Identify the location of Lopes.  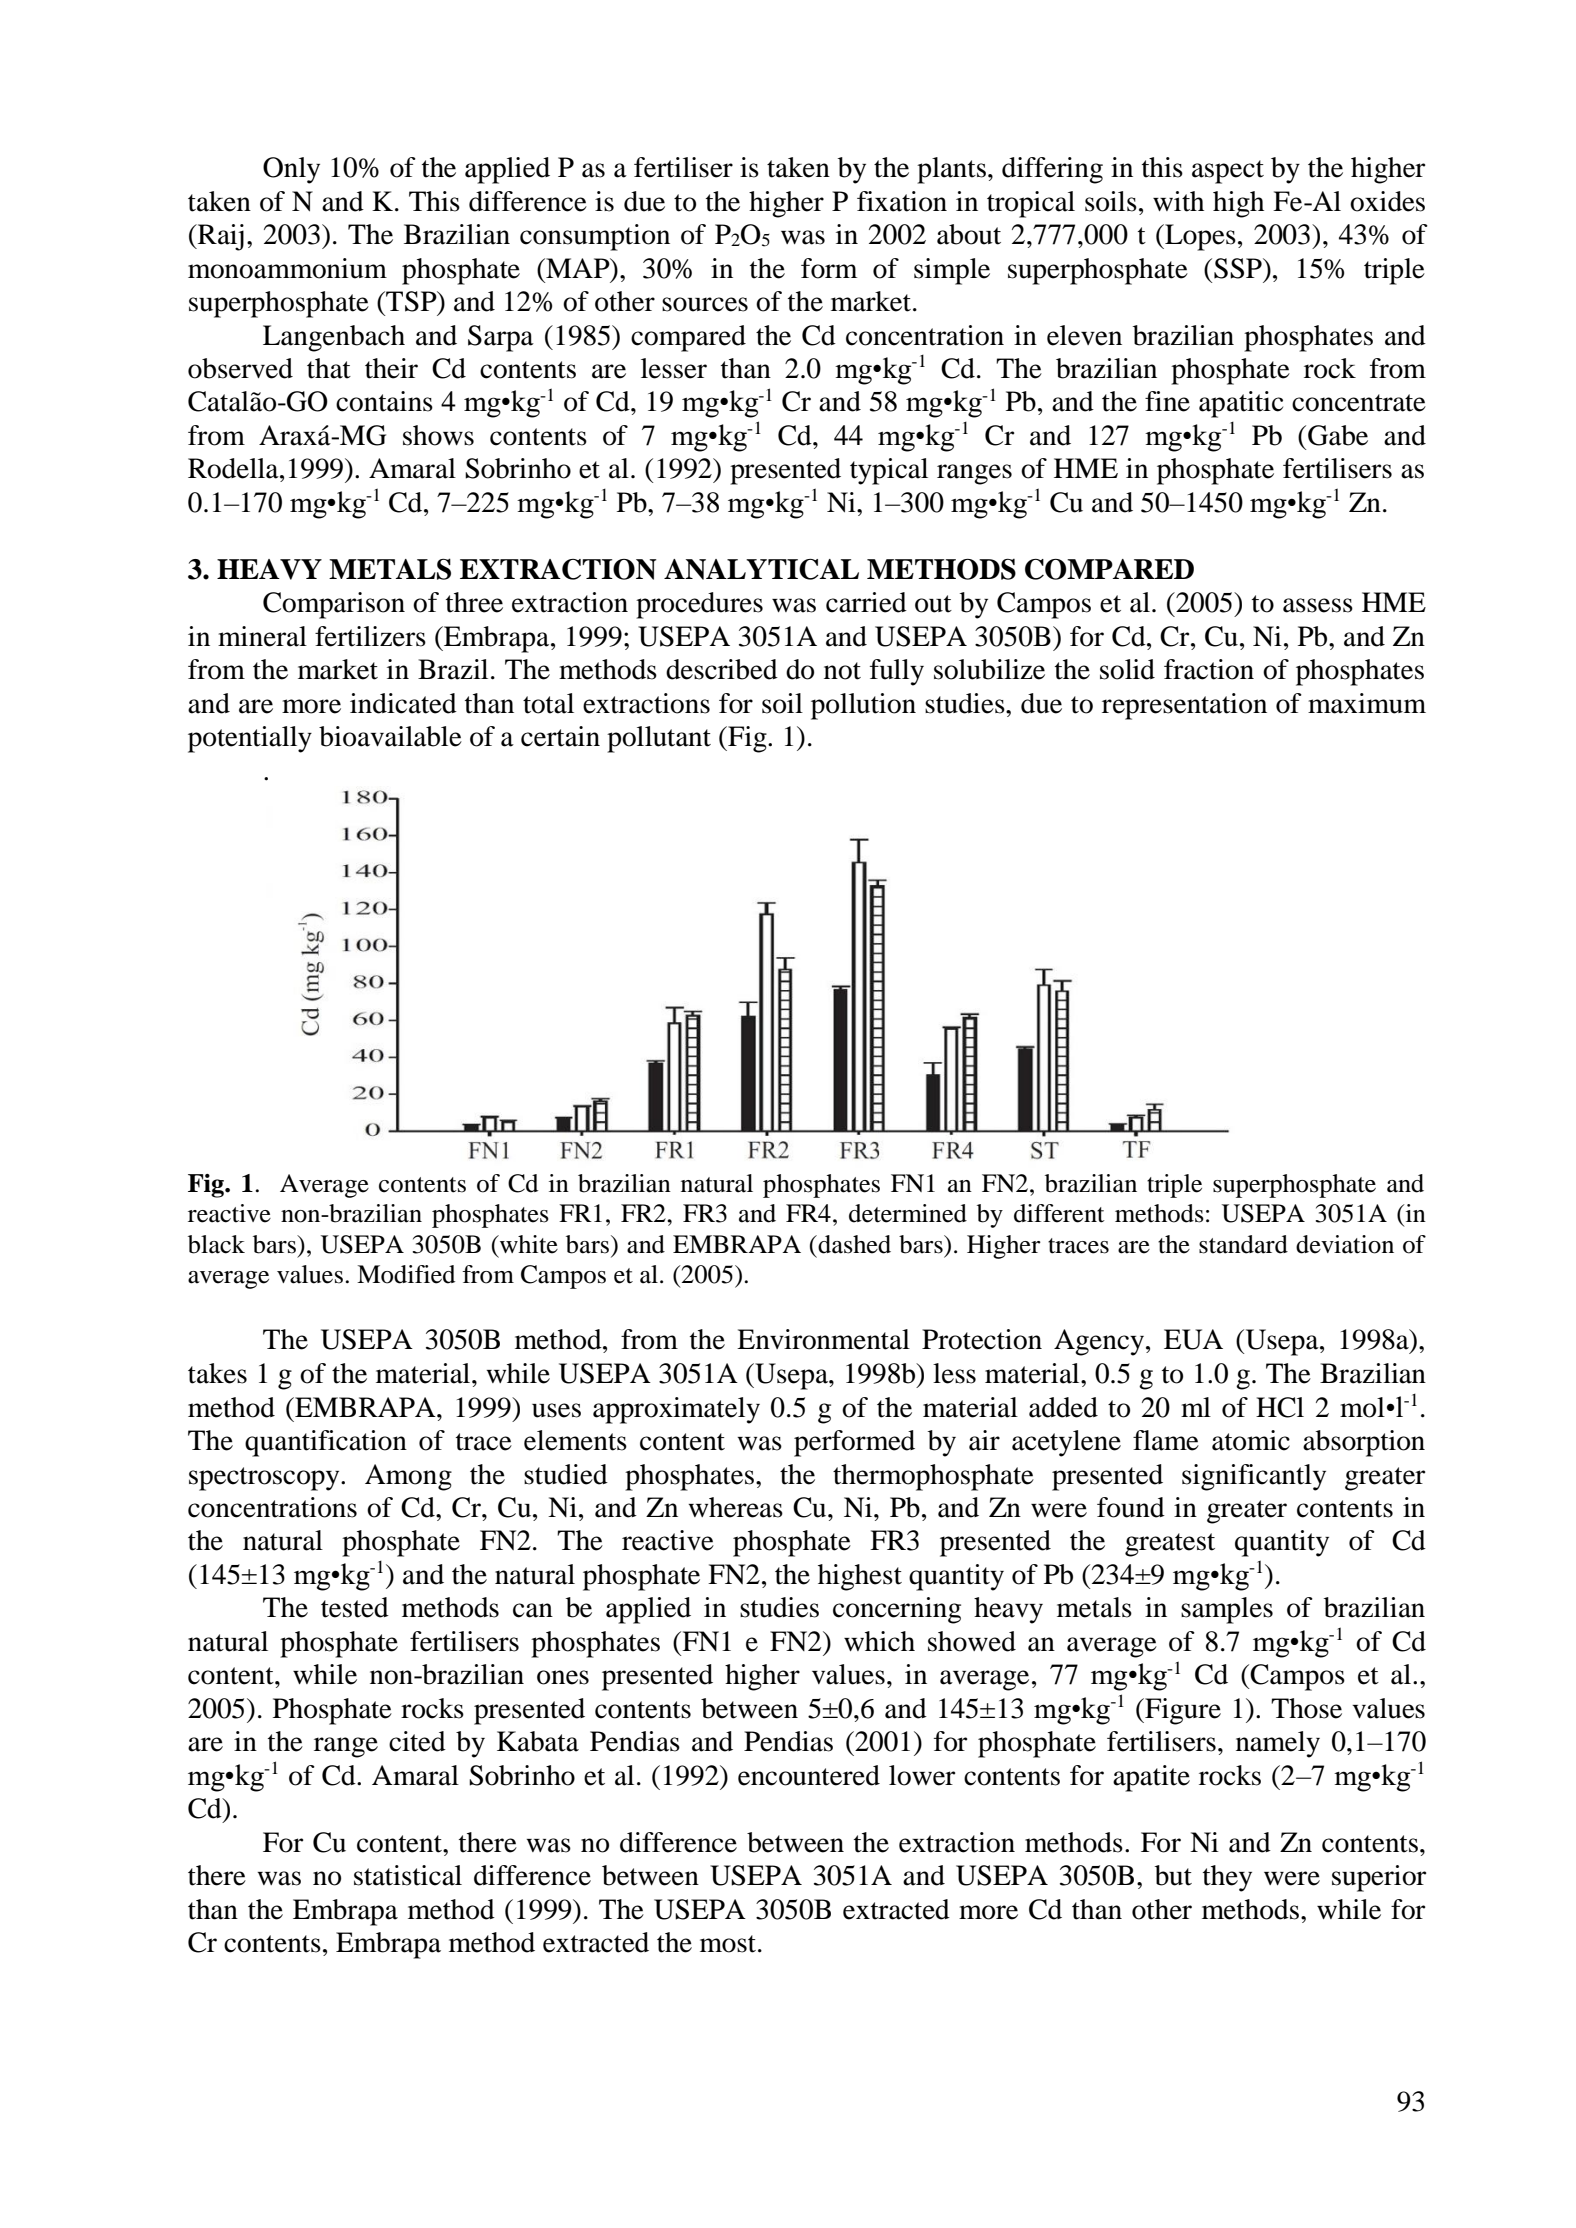
(1199, 237).
